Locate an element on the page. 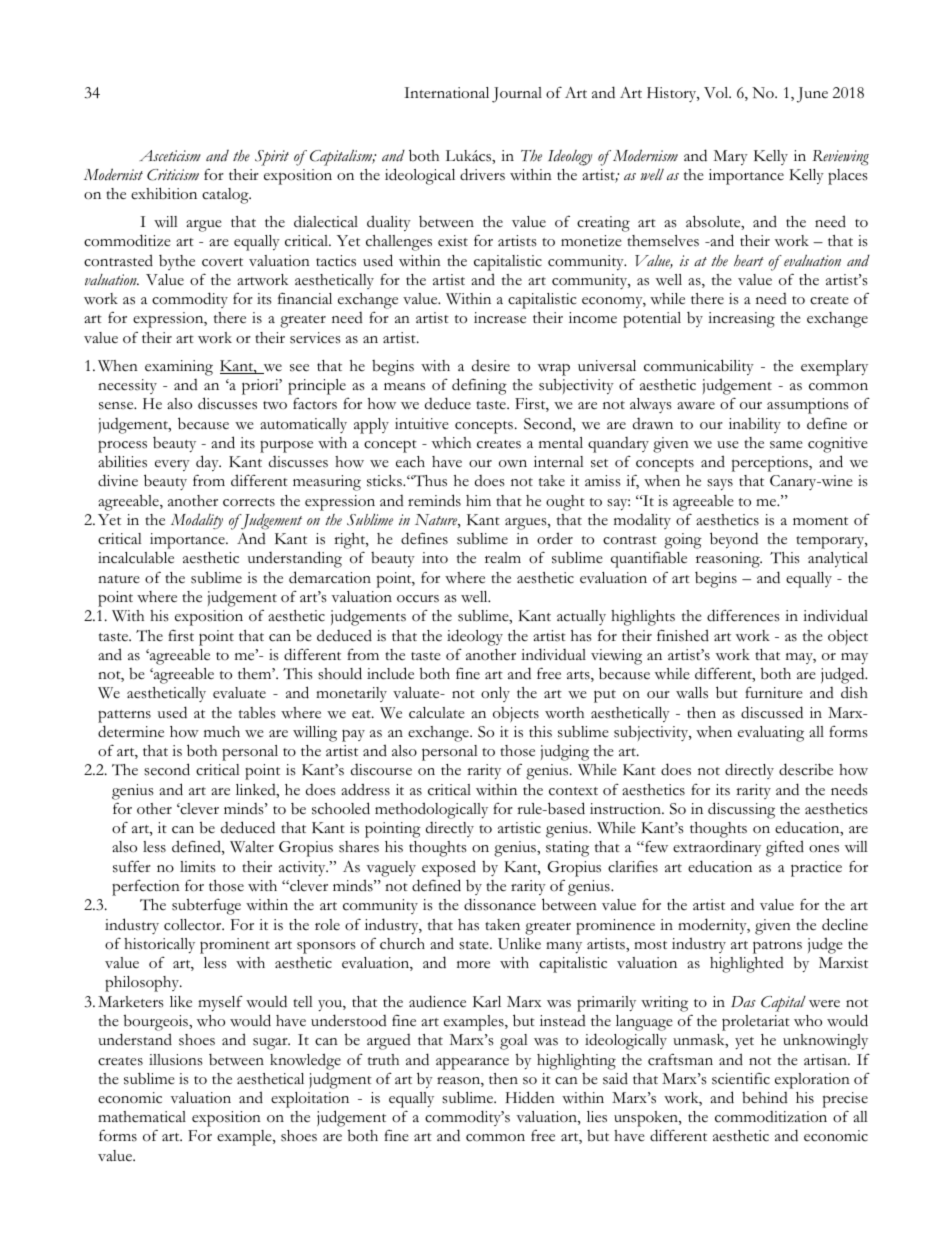 The image size is (952, 1233). appearance is located at coordinates (472, 1063).
